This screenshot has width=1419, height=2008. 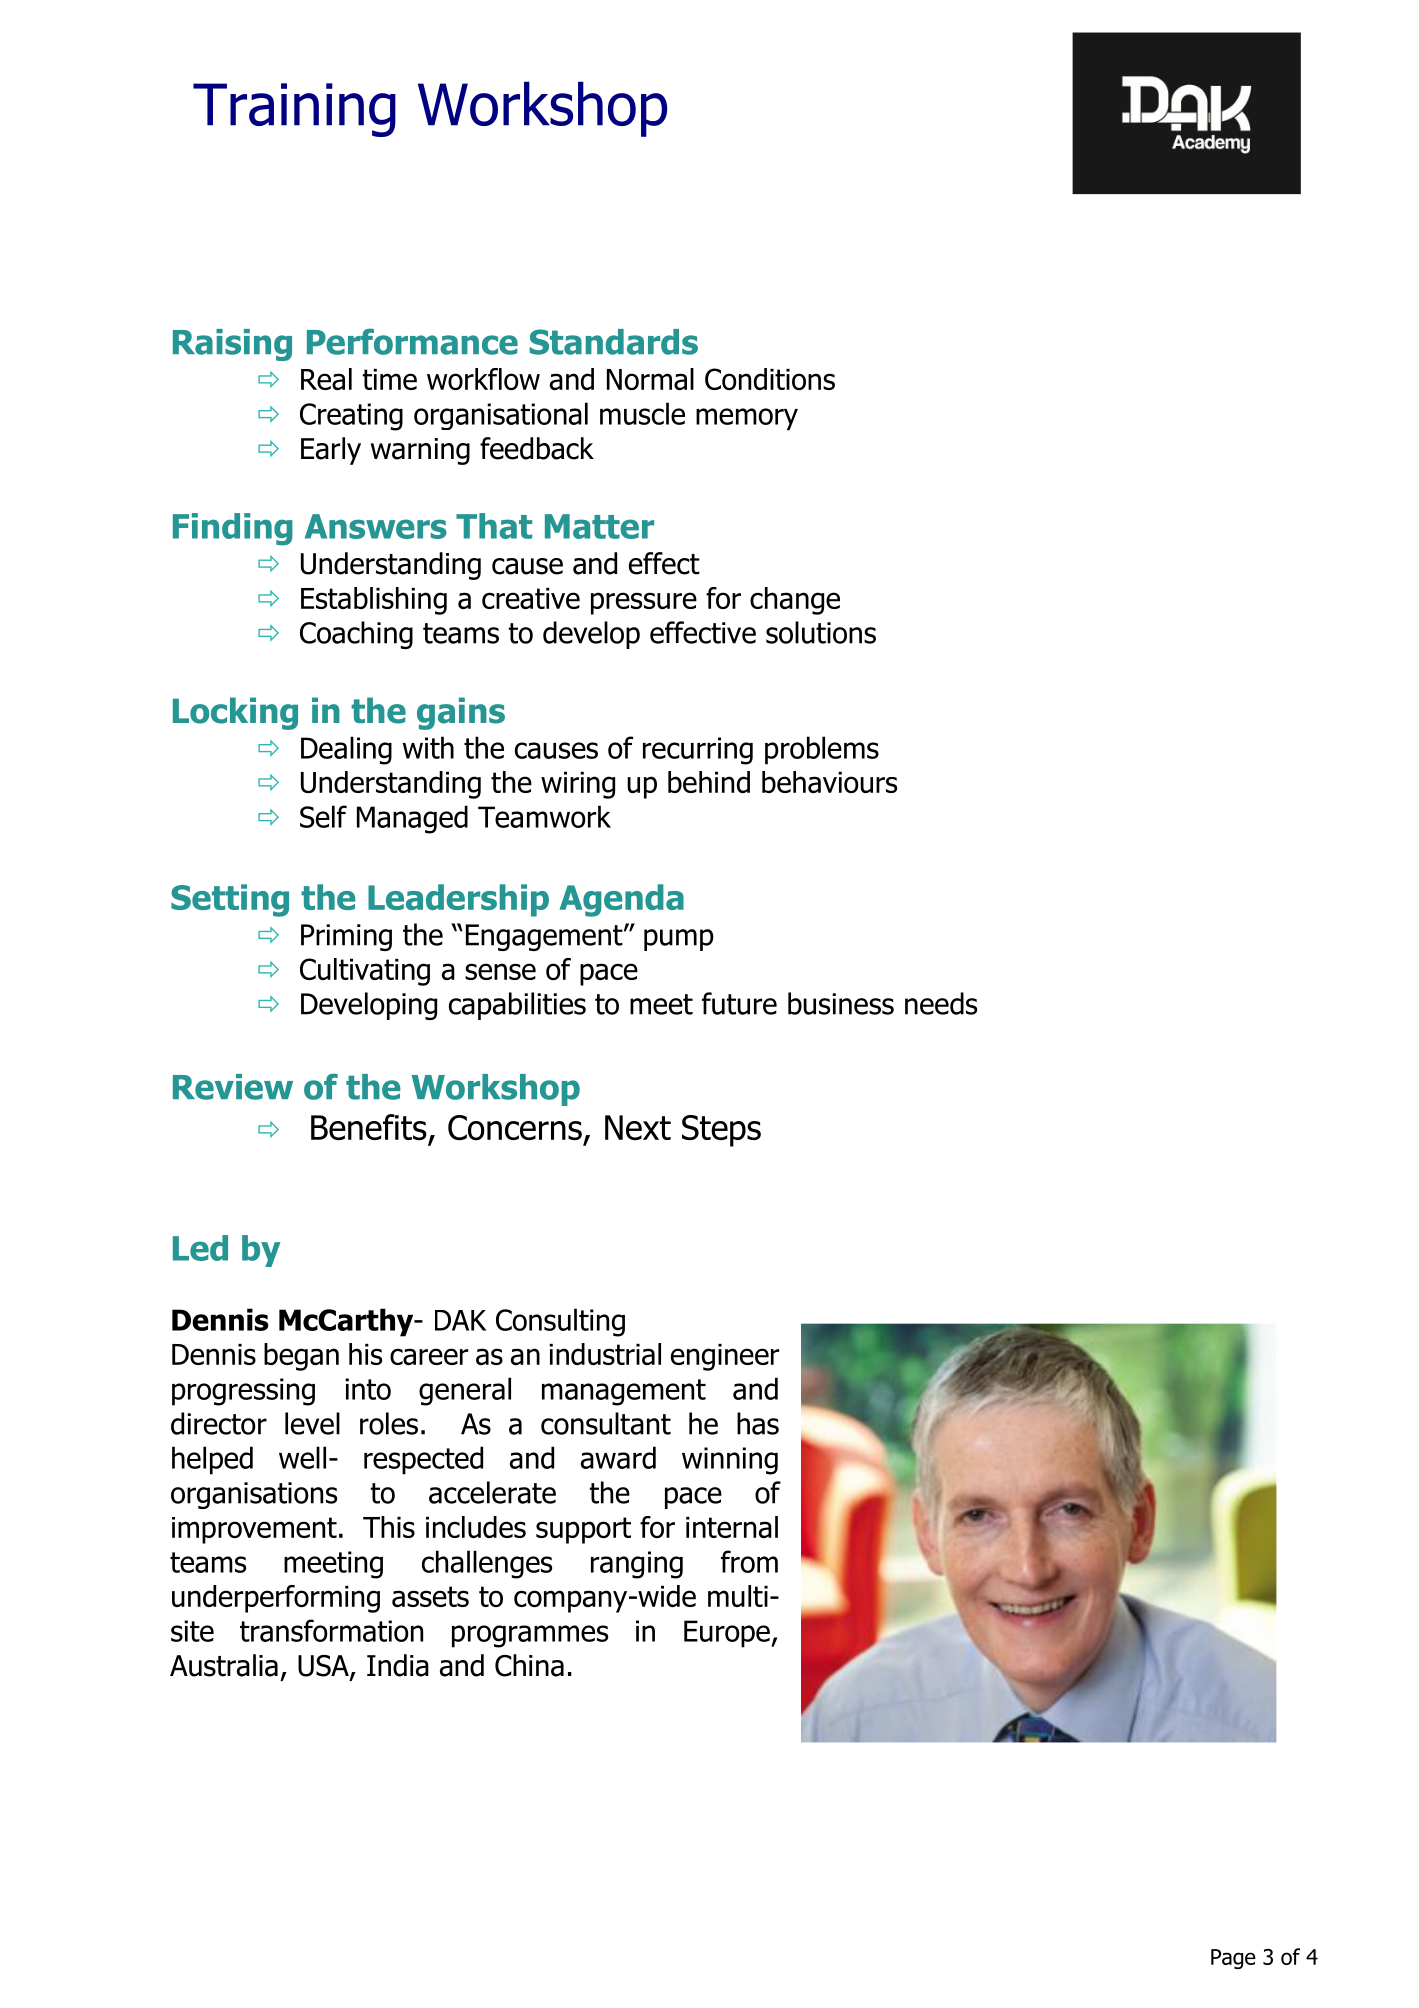 I want to click on Training, so click(x=294, y=110).
